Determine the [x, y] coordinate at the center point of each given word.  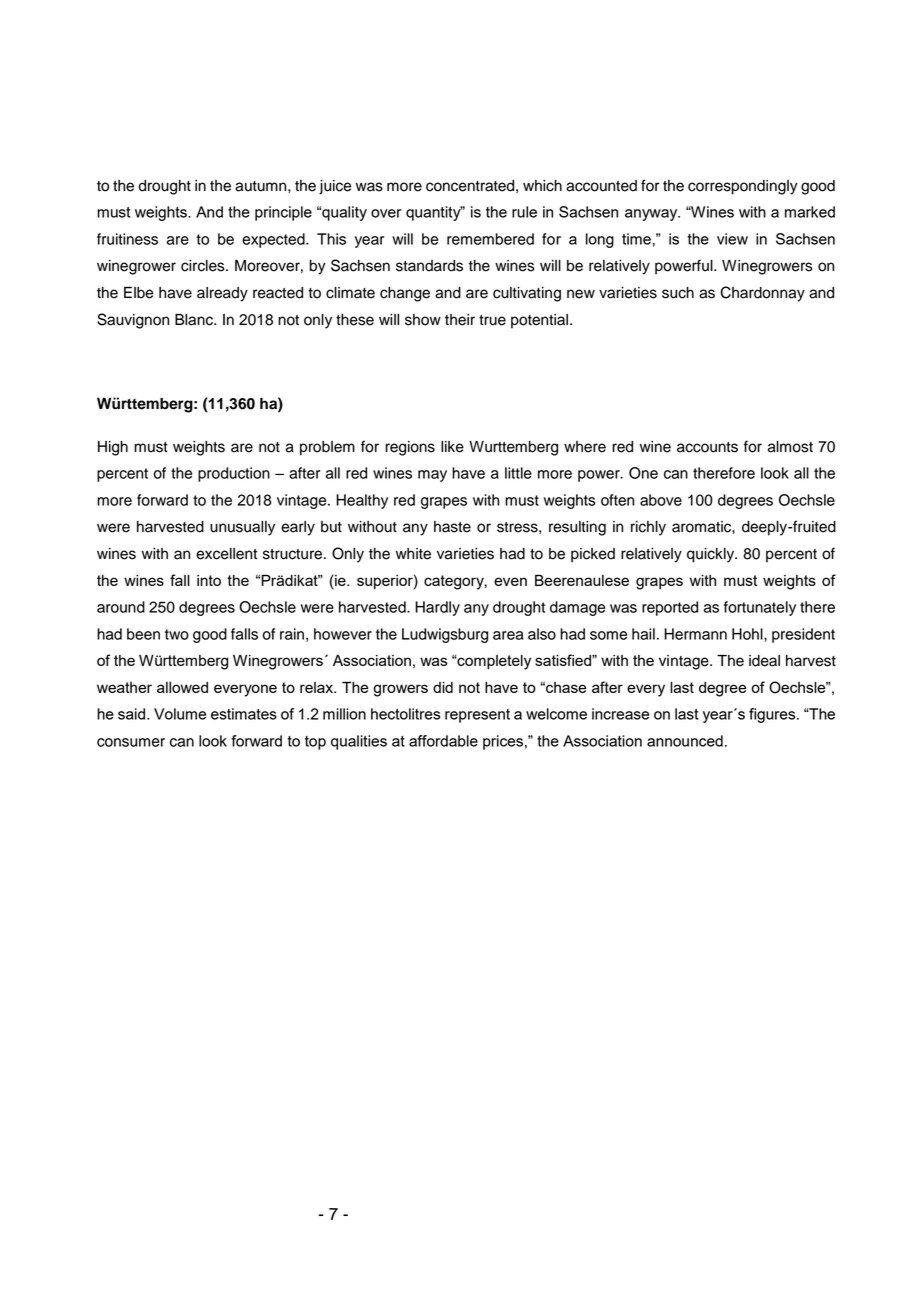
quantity [434, 213]
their [460, 320]
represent [477, 716]
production [234, 474]
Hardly [437, 608]
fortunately [760, 608]
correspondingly [743, 187]
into [209, 580]
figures [773, 715]
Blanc [195, 320]
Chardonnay [762, 294]
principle [283, 213]
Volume [180, 714]
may [432, 476]
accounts [707, 447]
